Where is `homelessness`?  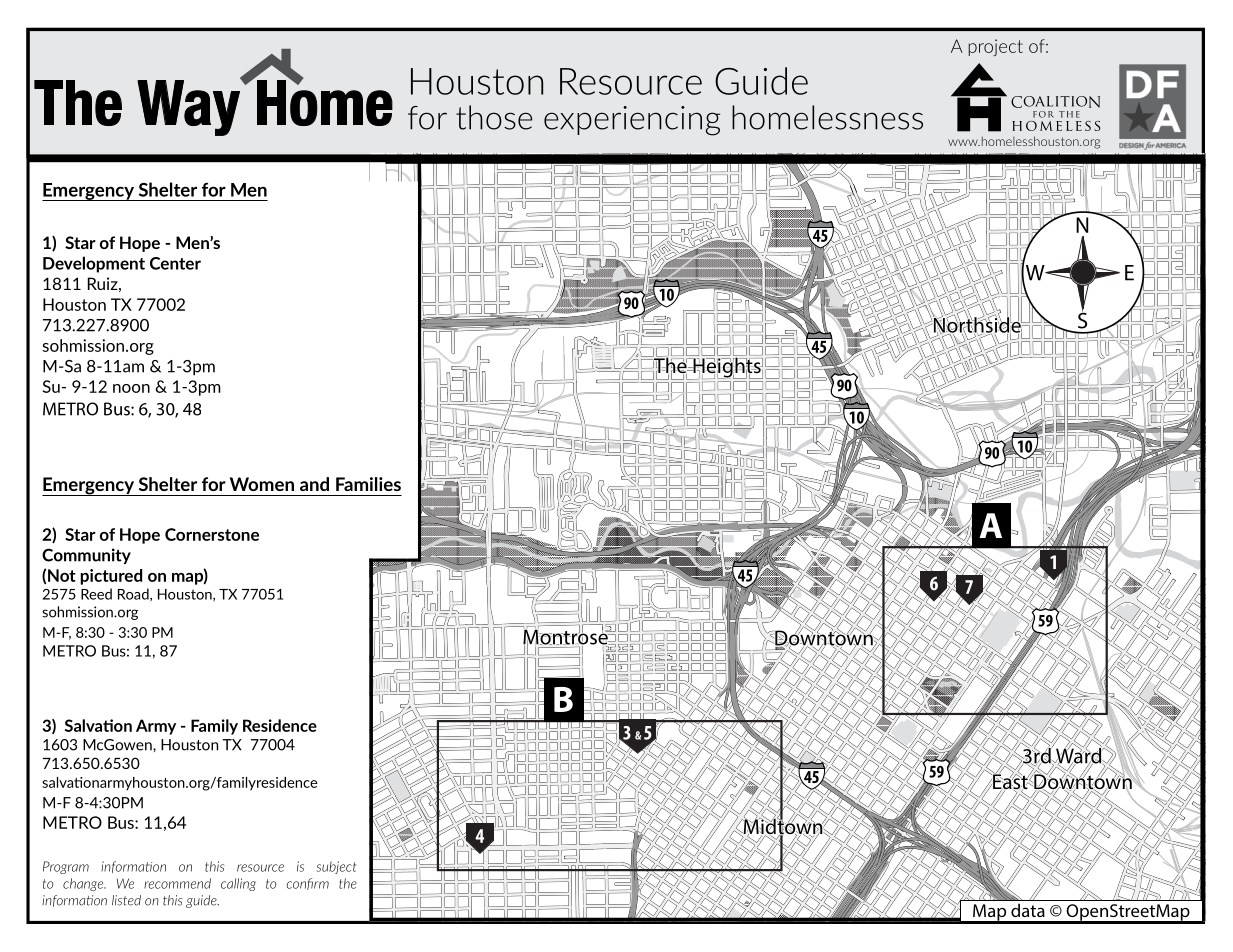 homelessness is located at coordinates (827, 117).
